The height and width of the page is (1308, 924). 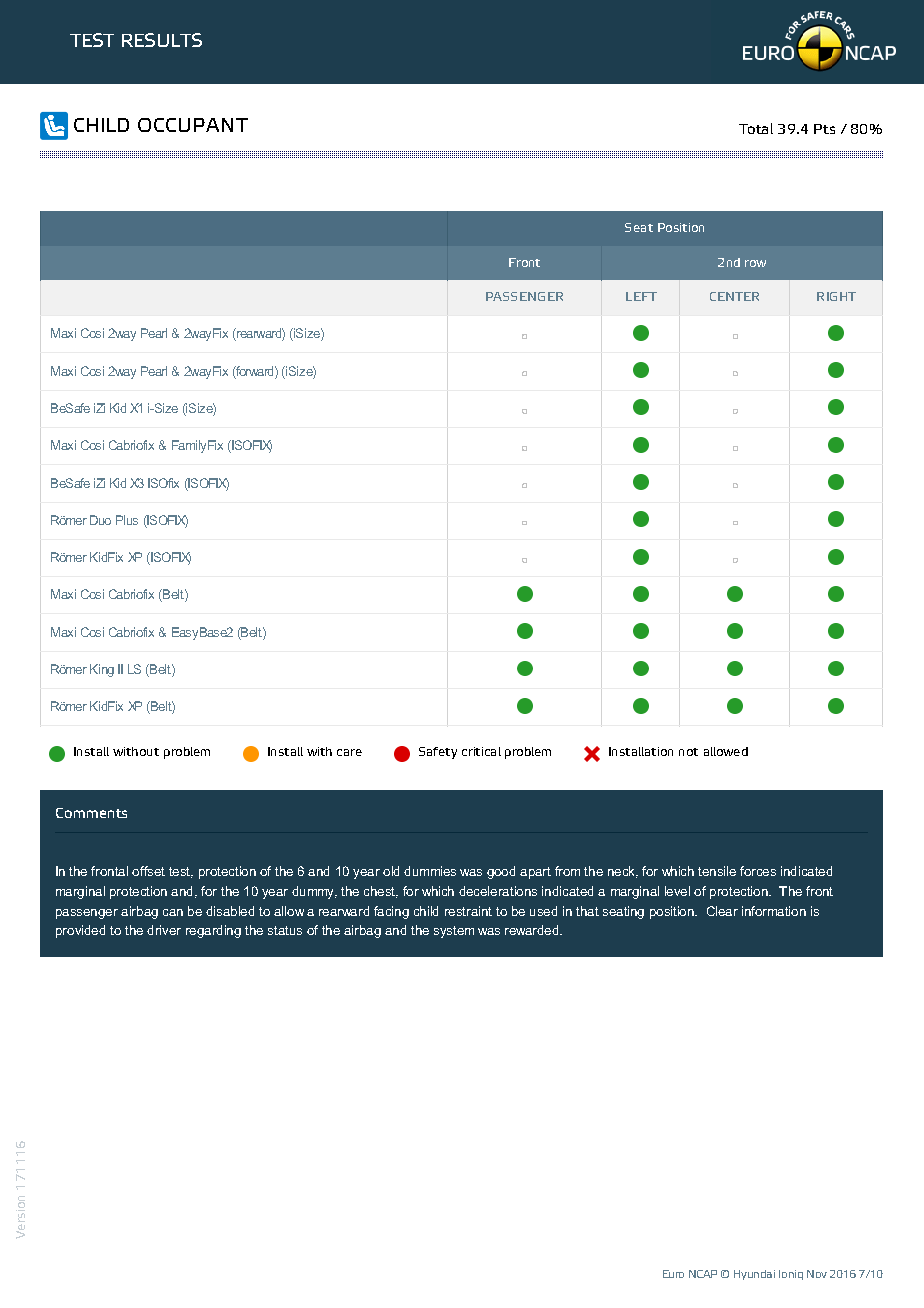 I want to click on King, so click(x=102, y=670).
